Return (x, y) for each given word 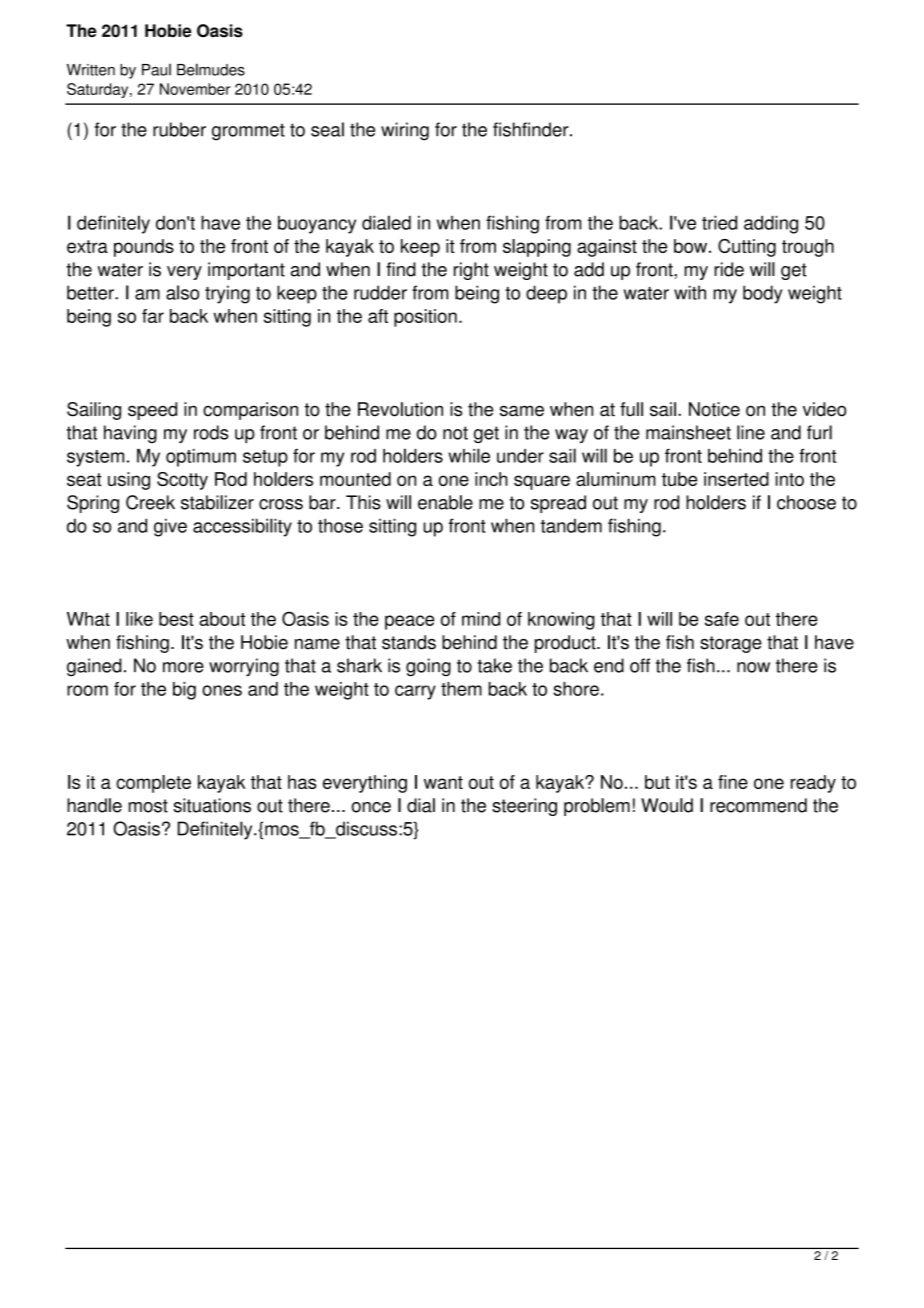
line (751, 432)
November (195, 89)
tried (719, 222)
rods (211, 432)
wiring (405, 131)
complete (153, 784)
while (469, 455)
